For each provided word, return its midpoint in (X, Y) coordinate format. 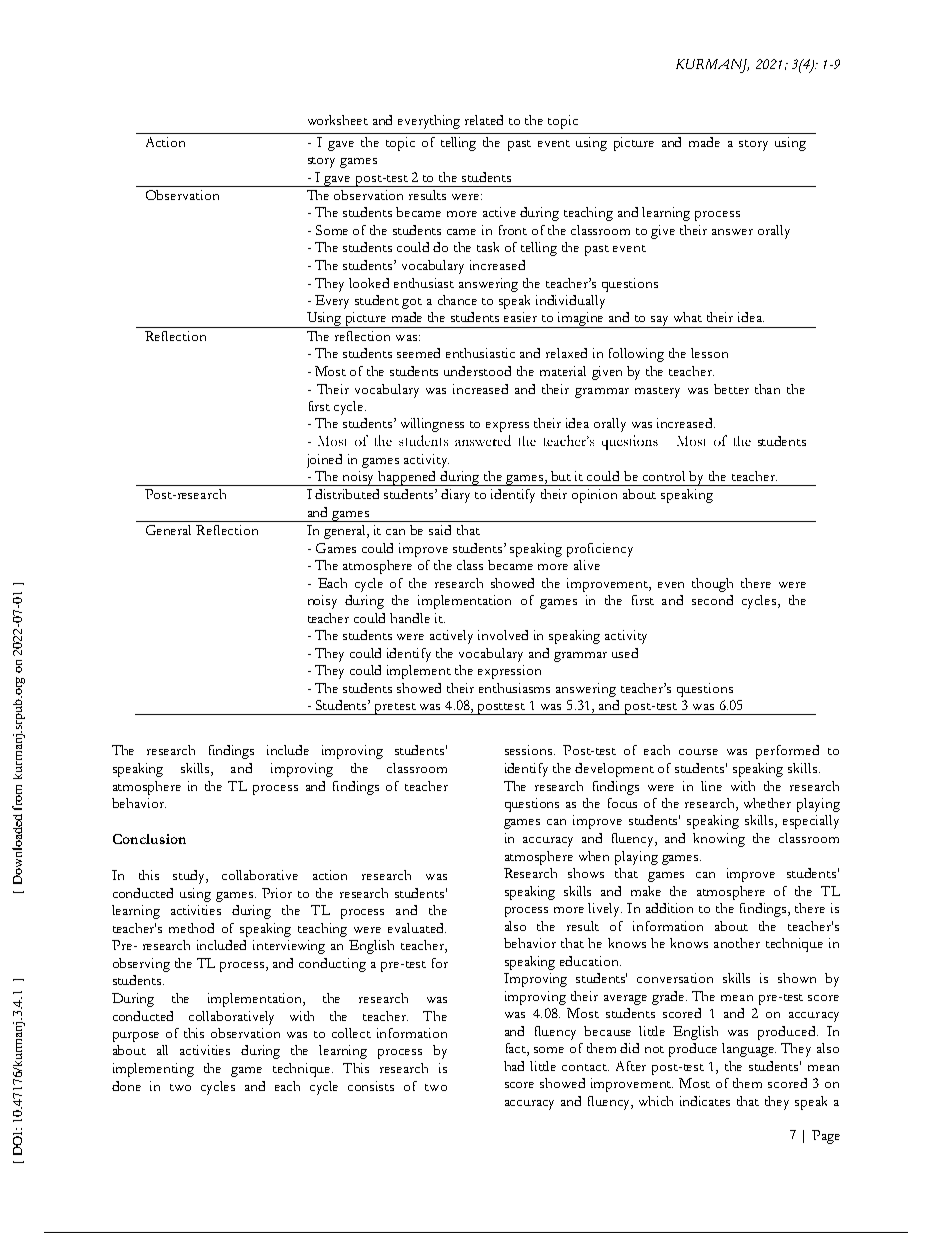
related (484, 120)
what (688, 317)
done (126, 1086)
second (712, 600)
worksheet (338, 120)
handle (410, 618)
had (514, 1066)
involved (503, 635)
